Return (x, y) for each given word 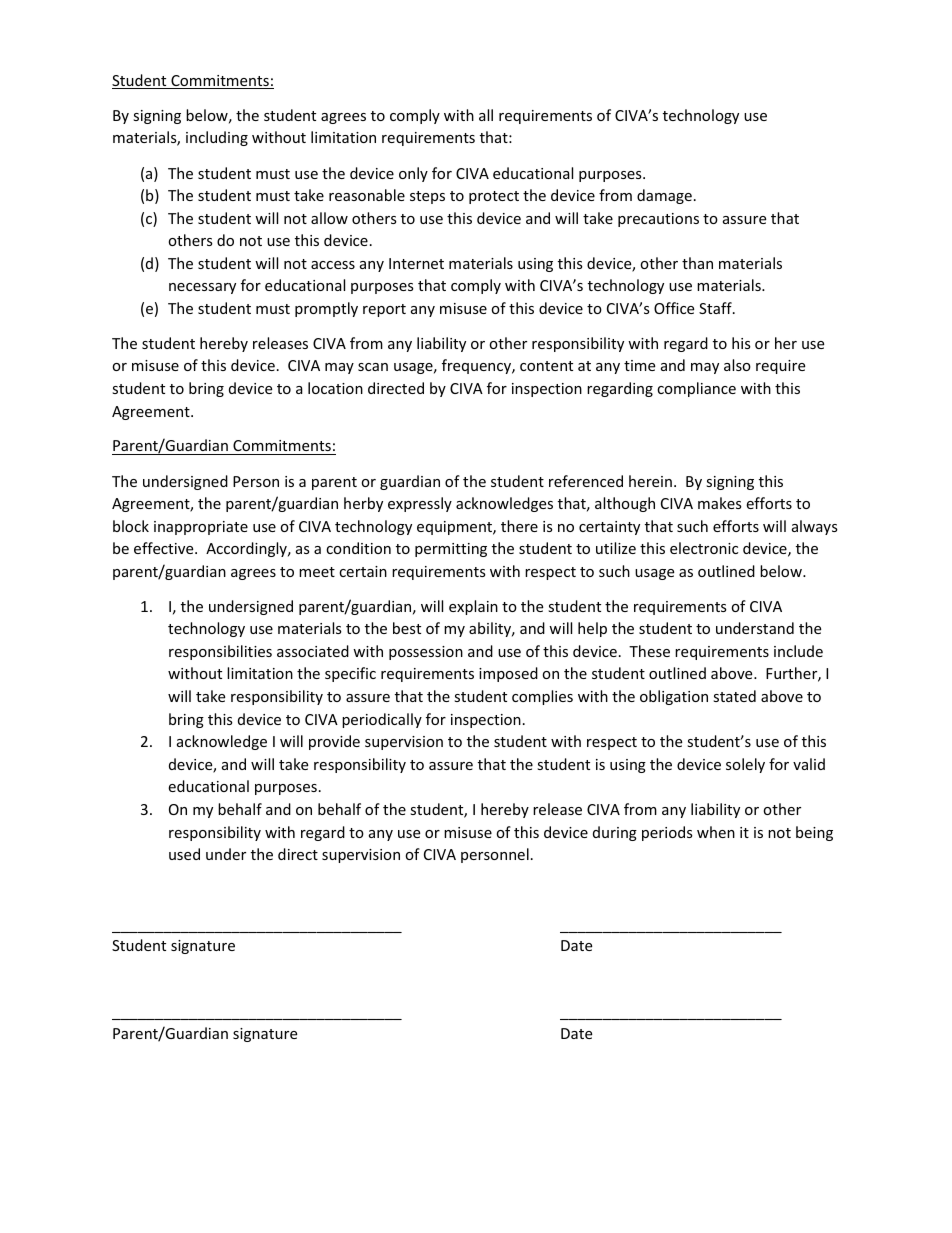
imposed (508, 674)
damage (664, 196)
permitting (451, 550)
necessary (202, 288)
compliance (696, 389)
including (217, 138)
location (335, 388)
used (184, 854)
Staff (716, 308)
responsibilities (220, 652)
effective (165, 548)
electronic (704, 548)
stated (734, 696)
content (546, 366)
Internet (416, 263)
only (413, 174)
